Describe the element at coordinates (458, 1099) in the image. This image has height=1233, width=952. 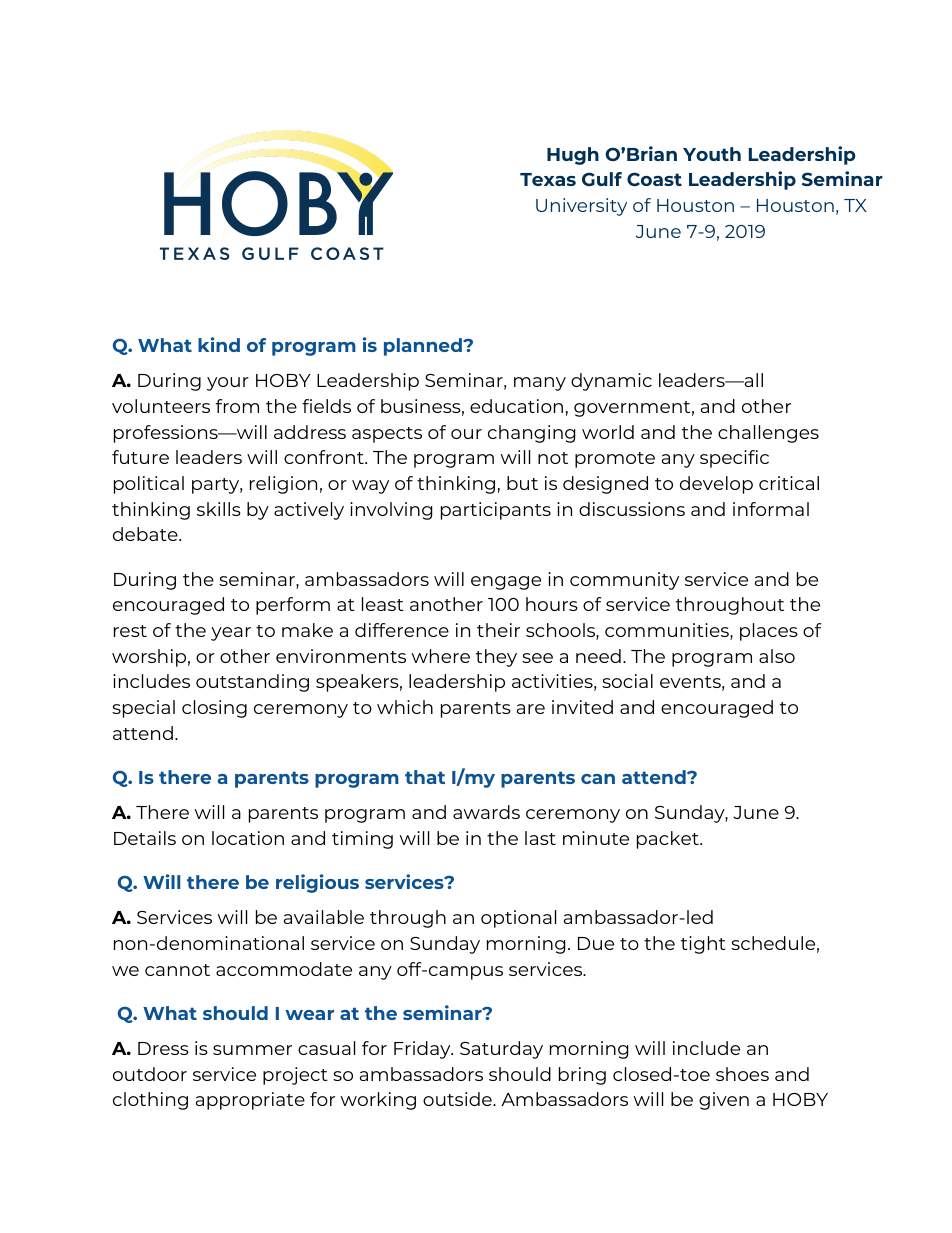
I see `outside` at that location.
